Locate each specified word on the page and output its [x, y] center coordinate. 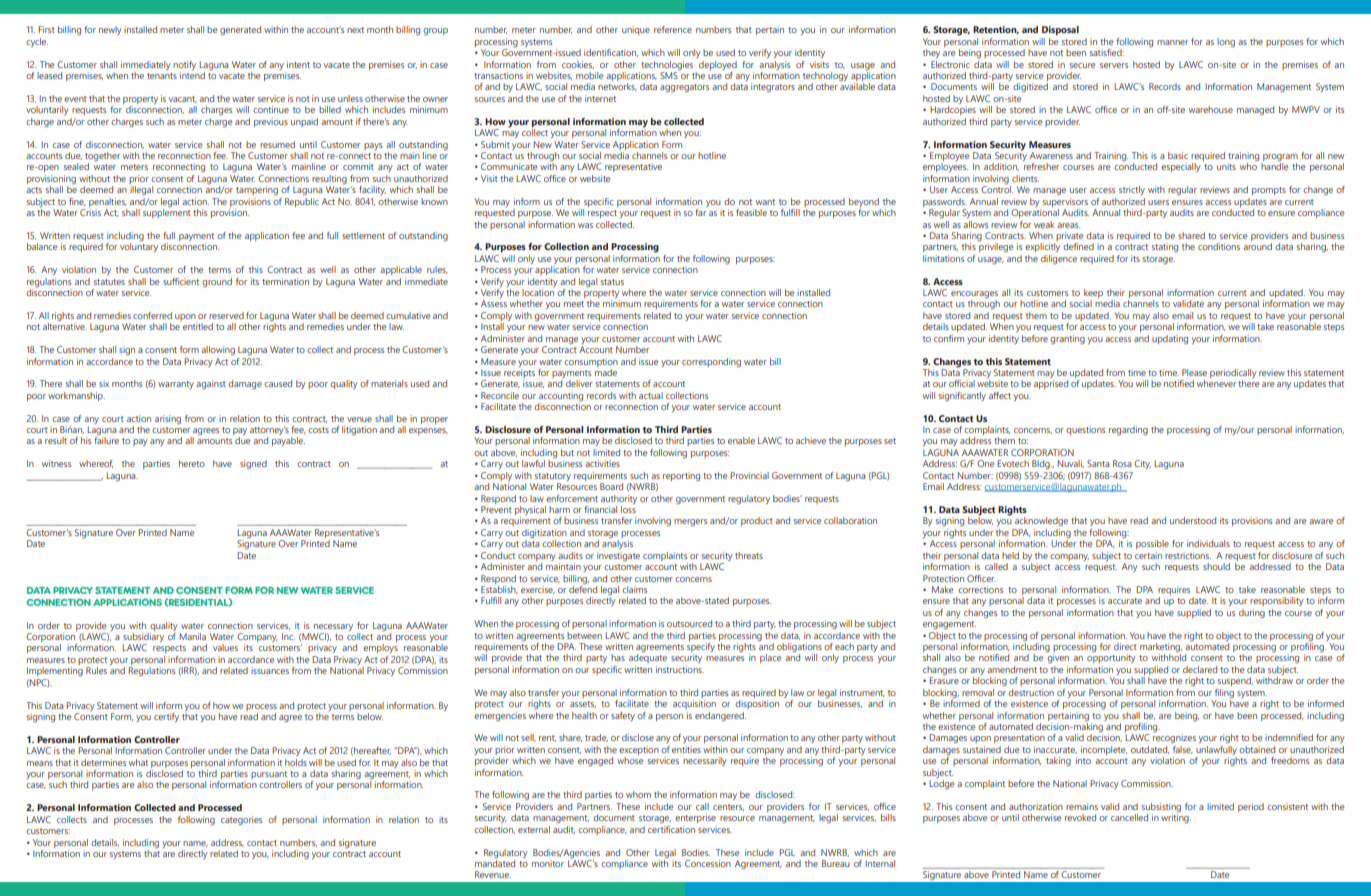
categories [241, 820]
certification [671, 828]
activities [602, 463]
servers [1114, 65]
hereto [192, 463]
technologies [667, 66]
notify [184, 65]
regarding [1128, 431]
